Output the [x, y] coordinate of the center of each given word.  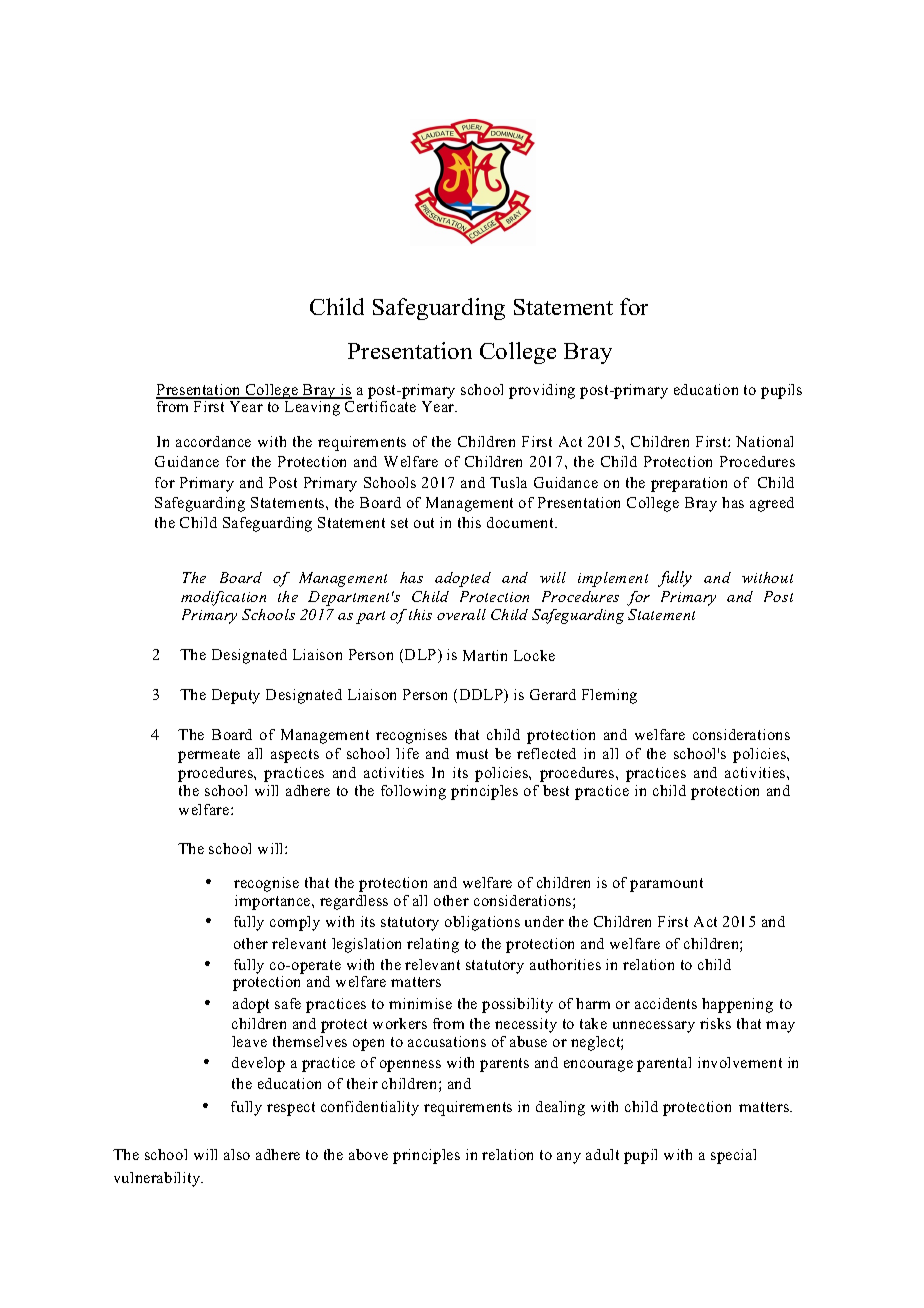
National [764, 441]
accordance [213, 441]
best [556, 790]
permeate [209, 756]
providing [542, 391]
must [472, 754]
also [237, 1154]
